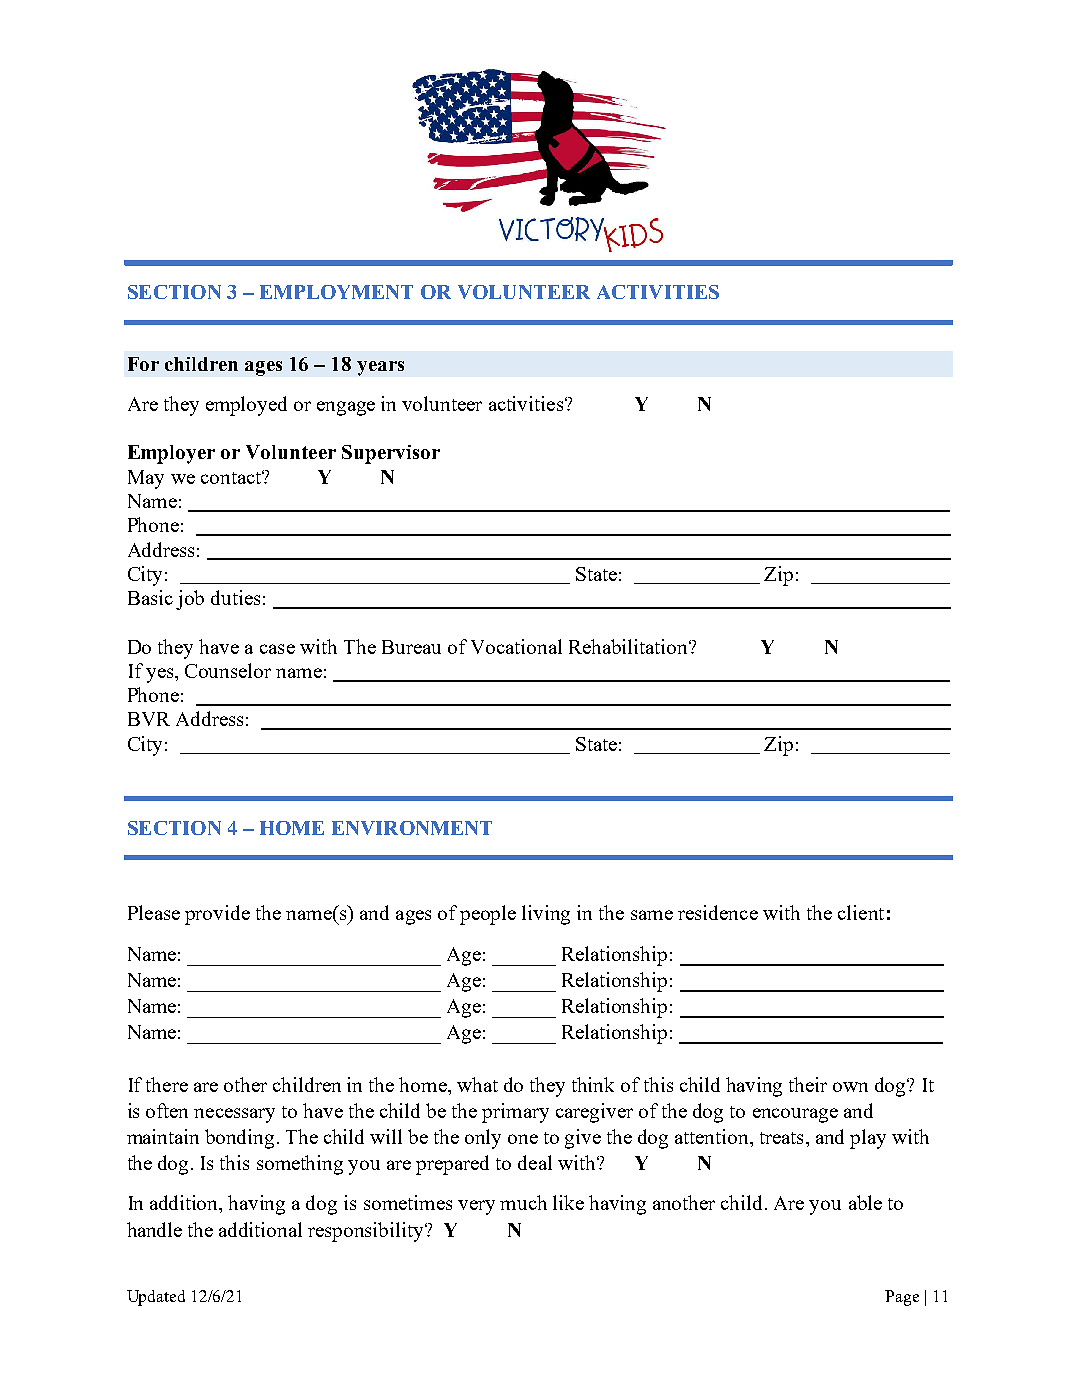  I want to click on years, so click(380, 368).
